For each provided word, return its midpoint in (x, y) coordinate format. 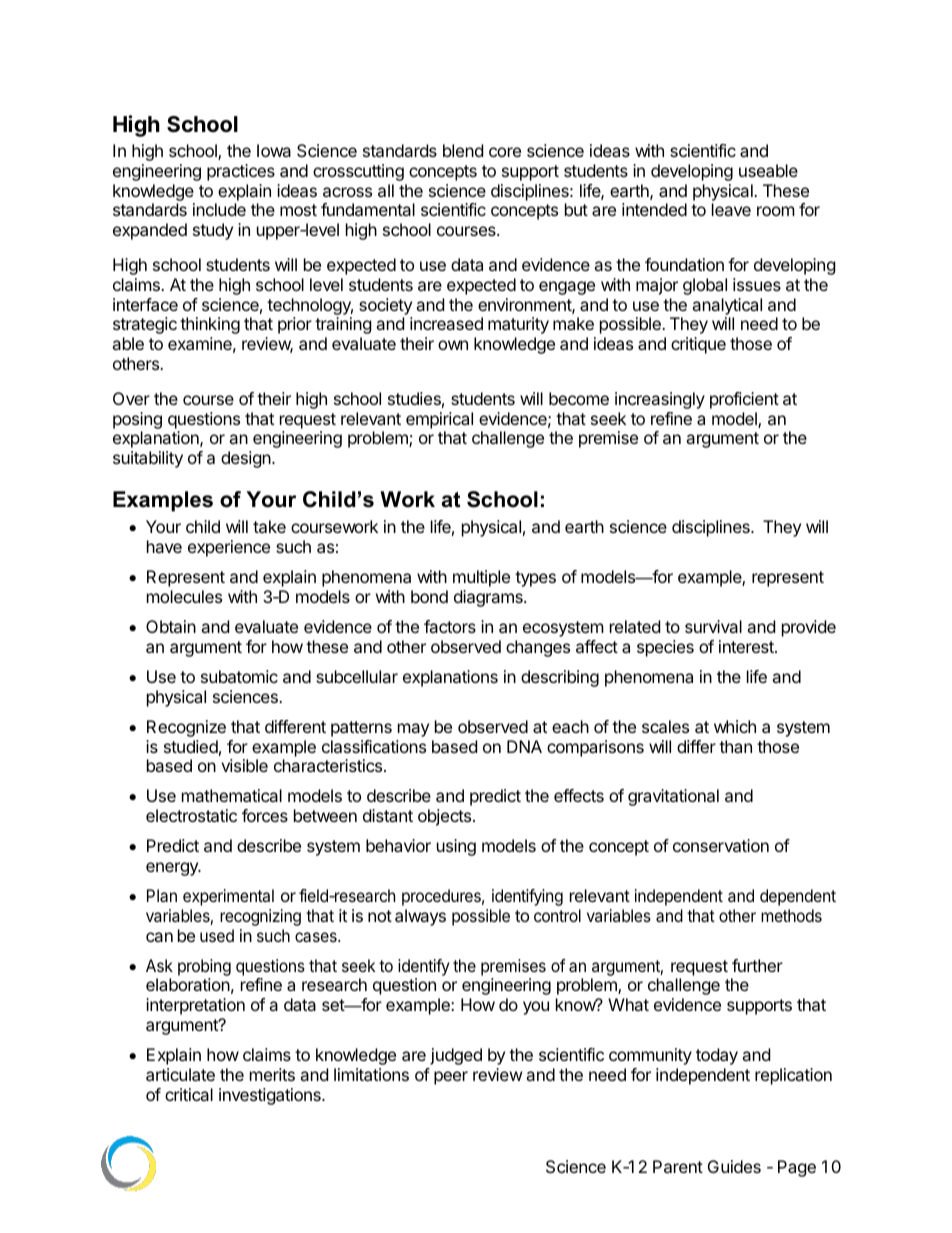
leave (731, 209)
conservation (721, 845)
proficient (744, 400)
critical (189, 1094)
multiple (481, 578)
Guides (734, 1166)
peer (451, 1078)
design (246, 459)
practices (241, 172)
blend (463, 150)
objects (446, 817)
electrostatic (191, 815)
